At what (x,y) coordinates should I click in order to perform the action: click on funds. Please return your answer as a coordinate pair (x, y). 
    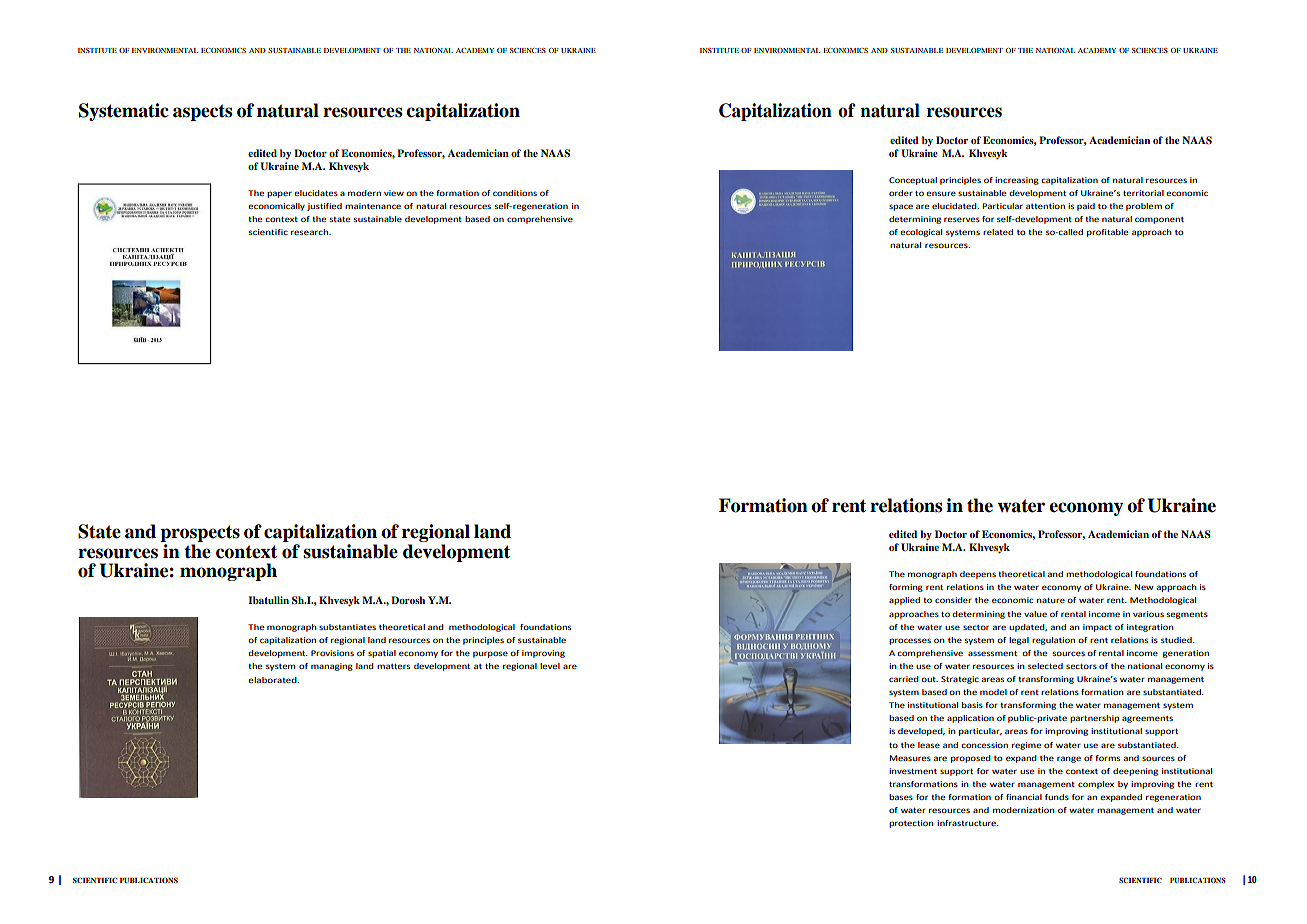
    Looking at the image, I should click on (1057, 797).
